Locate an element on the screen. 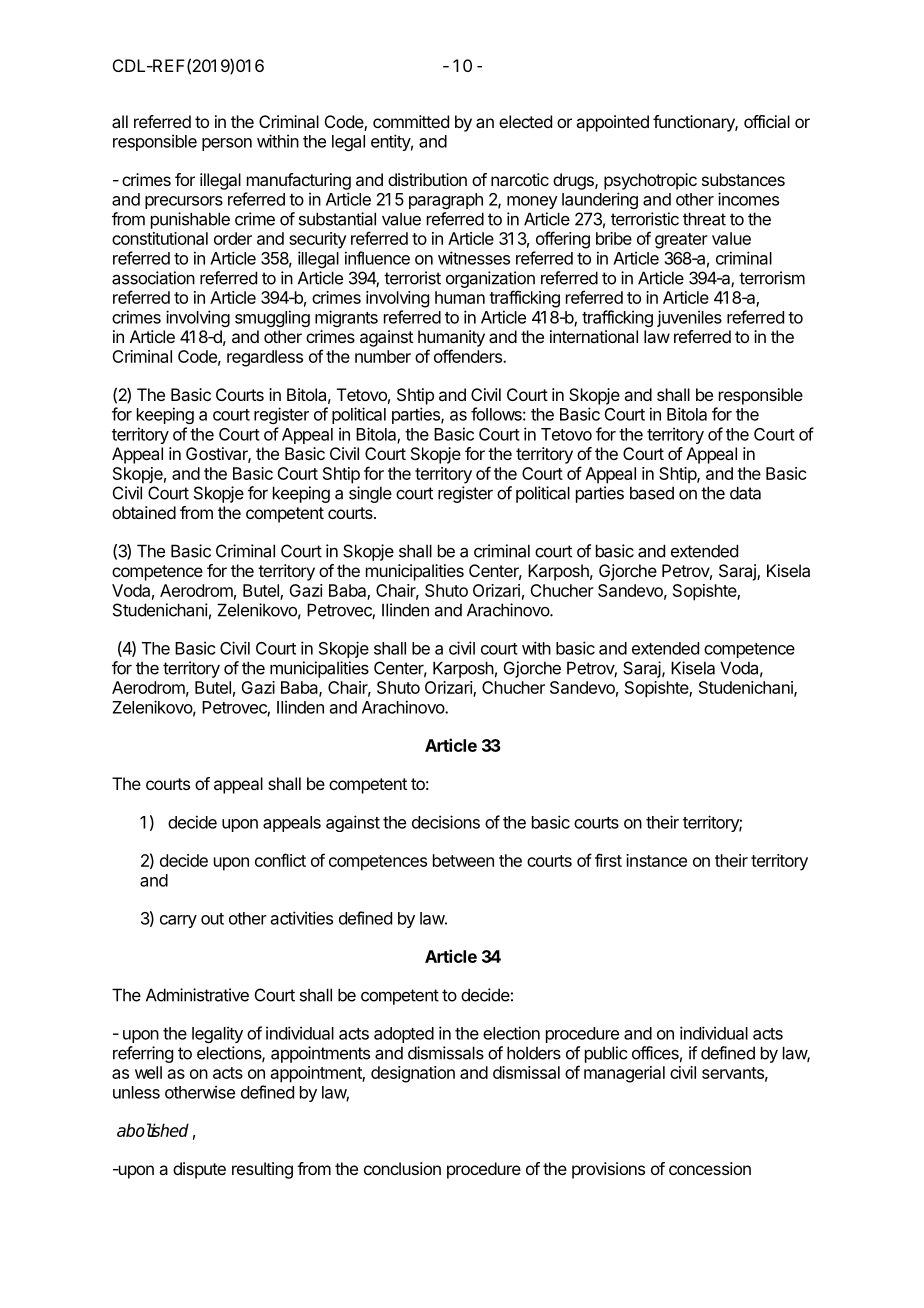 The width and height of the screenshot is (924, 1308). single is located at coordinates (370, 494).
